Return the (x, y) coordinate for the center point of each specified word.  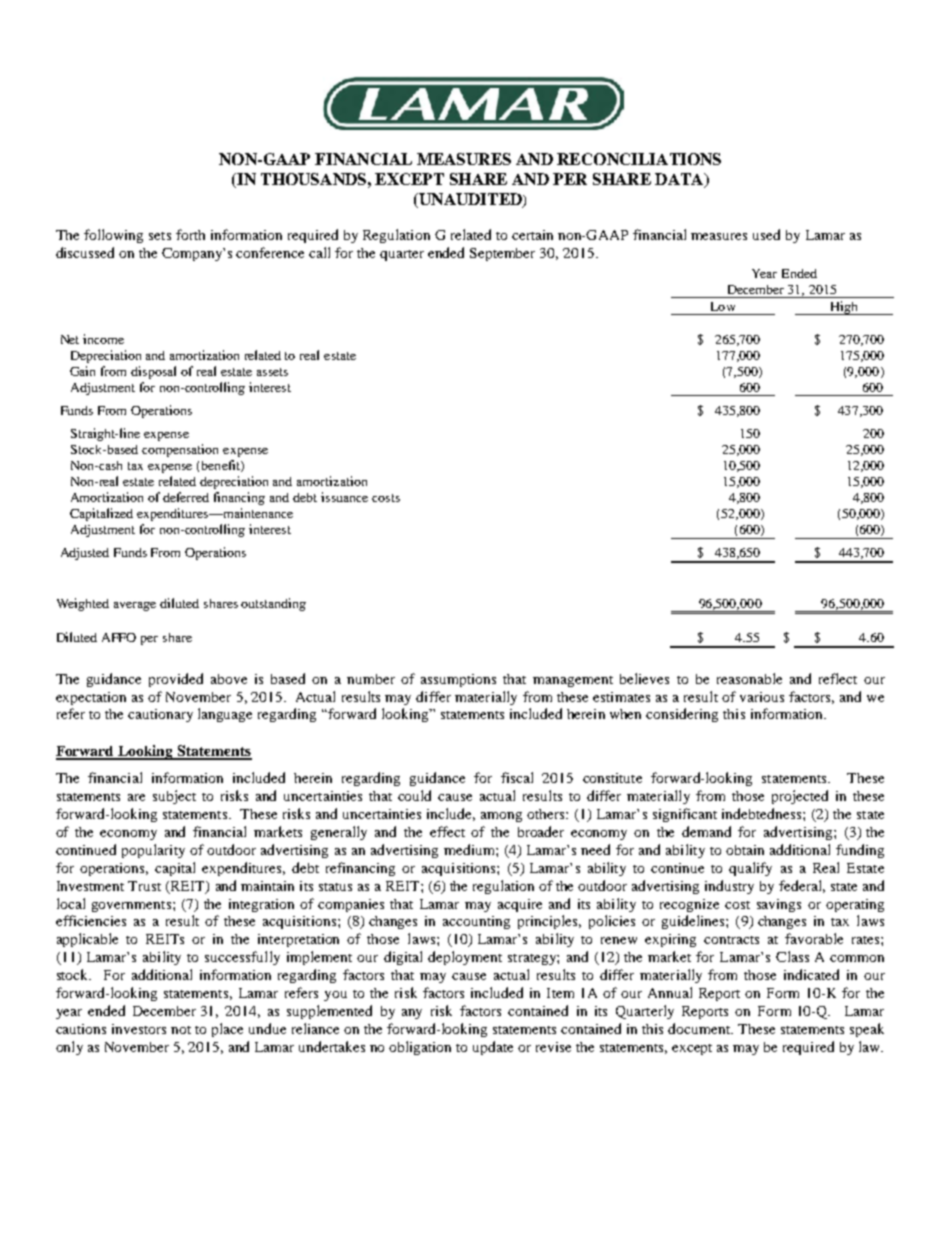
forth (190, 234)
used (766, 234)
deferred (186, 497)
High (844, 308)
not (181, 1030)
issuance (344, 497)
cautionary (160, 715)
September (502, 254)
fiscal (517, 777)
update (493, 1048)
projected (800, 797)
